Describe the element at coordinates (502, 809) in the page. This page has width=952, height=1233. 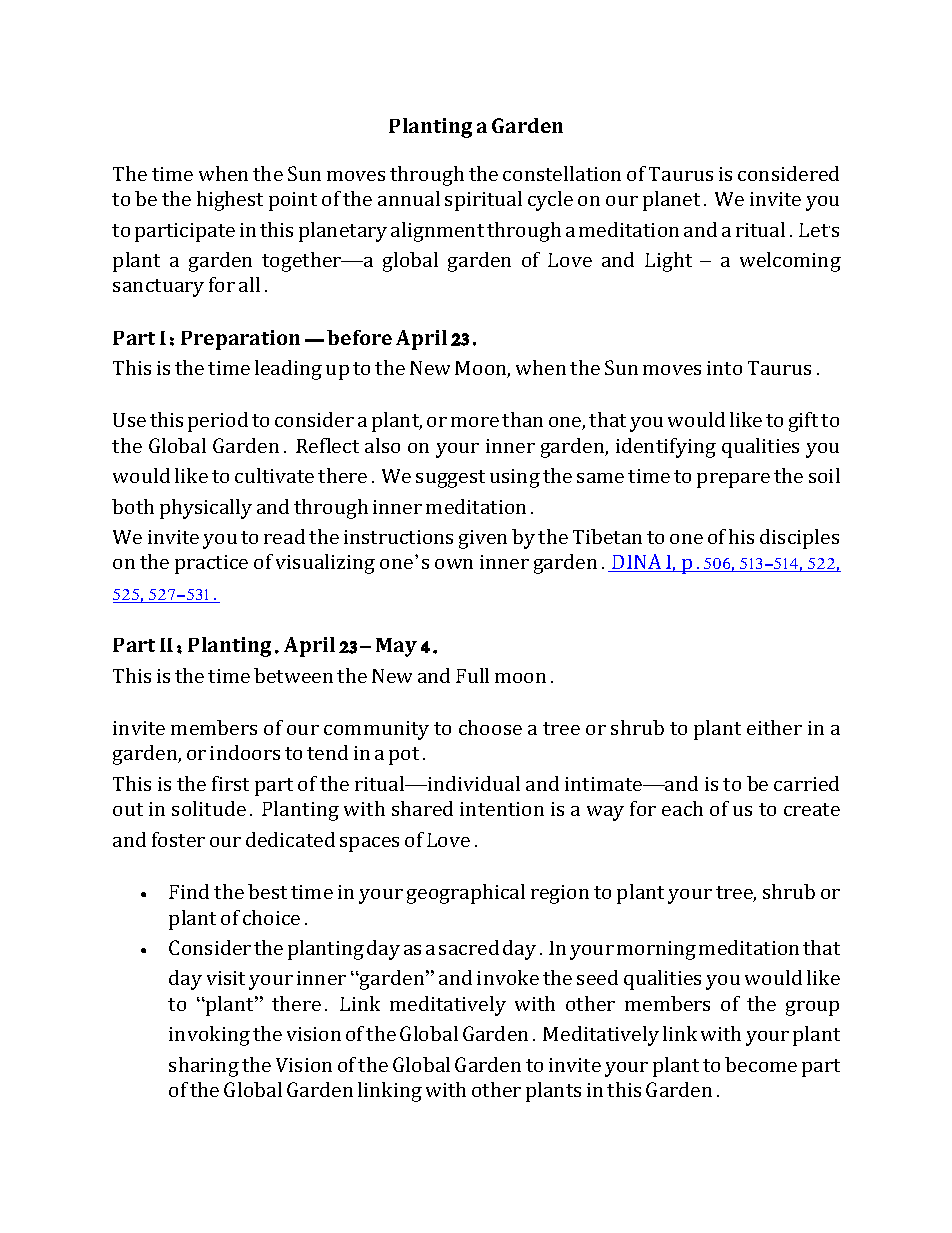
I see `intention` at that location.
